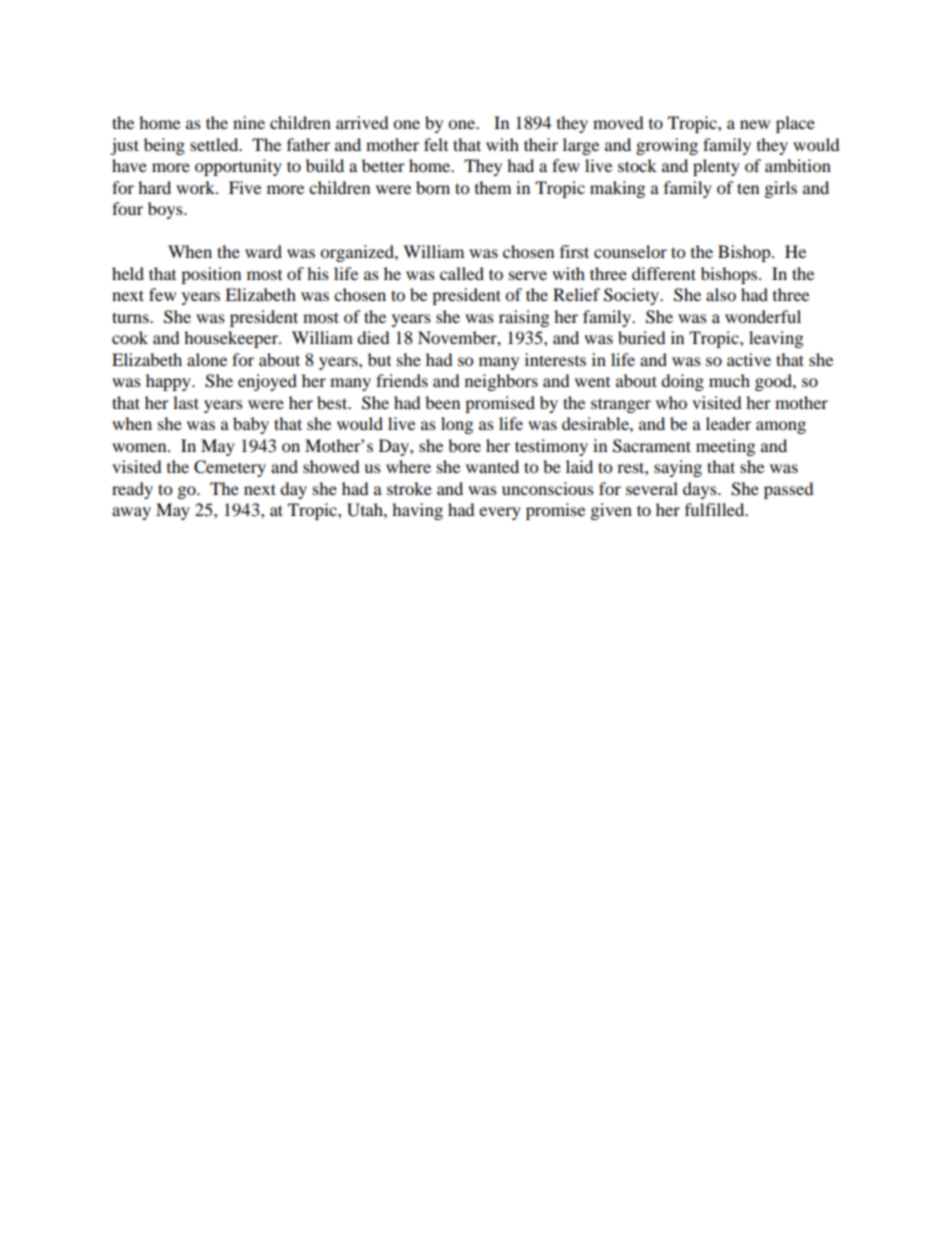 The width and height of the screenshot is (952, 1233). What do you see at coordinates (755, 124) in the screenshot?
I see `new` at bounding box center [755, 124].
